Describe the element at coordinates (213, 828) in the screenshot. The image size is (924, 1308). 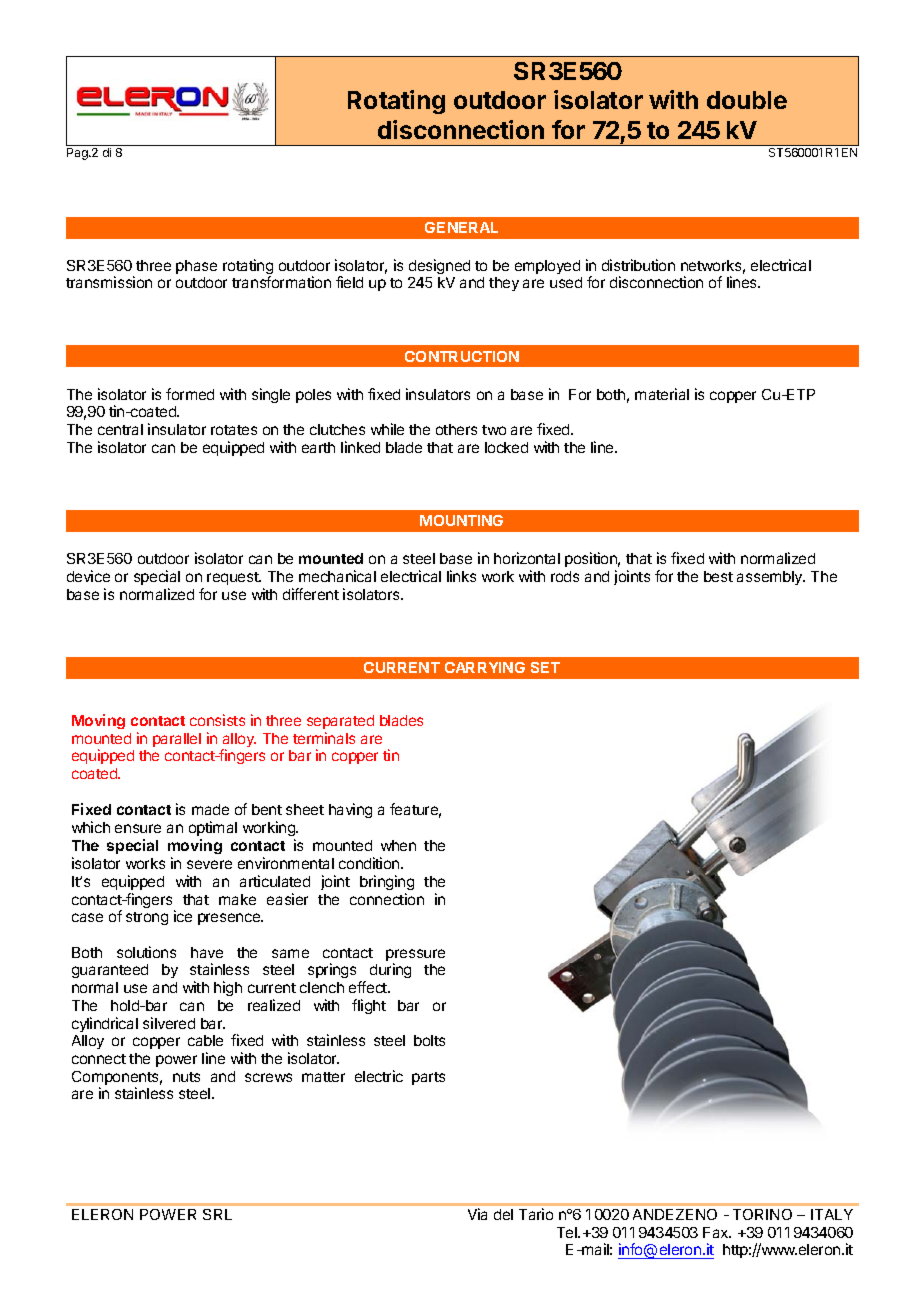
I see `optimal` at that location.
